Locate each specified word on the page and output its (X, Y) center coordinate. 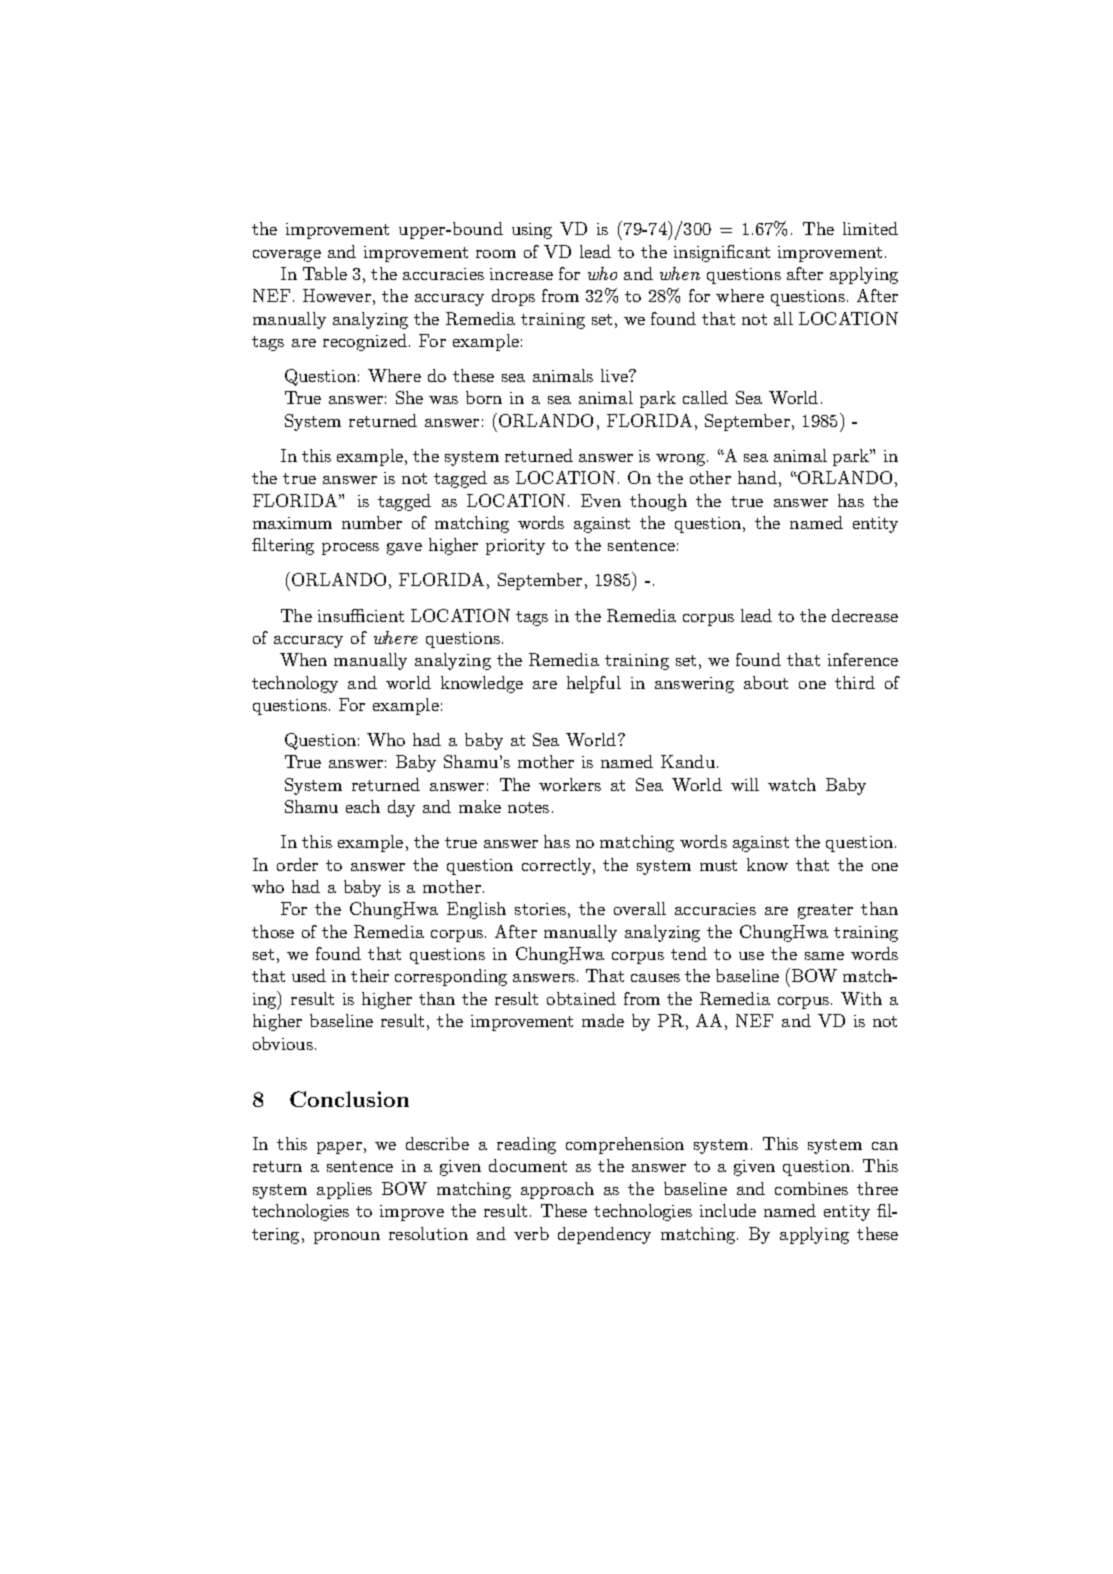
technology (295, 684)
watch (792, 784)
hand (757, 477)
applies (344, 1190)
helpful (594, 684)
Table (325, 273)
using (532, 231)
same (824, 956)
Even (601, 500)
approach (557, 1190)
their (370, 975)
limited (870, 228)
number (372, 522)
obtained (581, 998)
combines (811, 1188)
